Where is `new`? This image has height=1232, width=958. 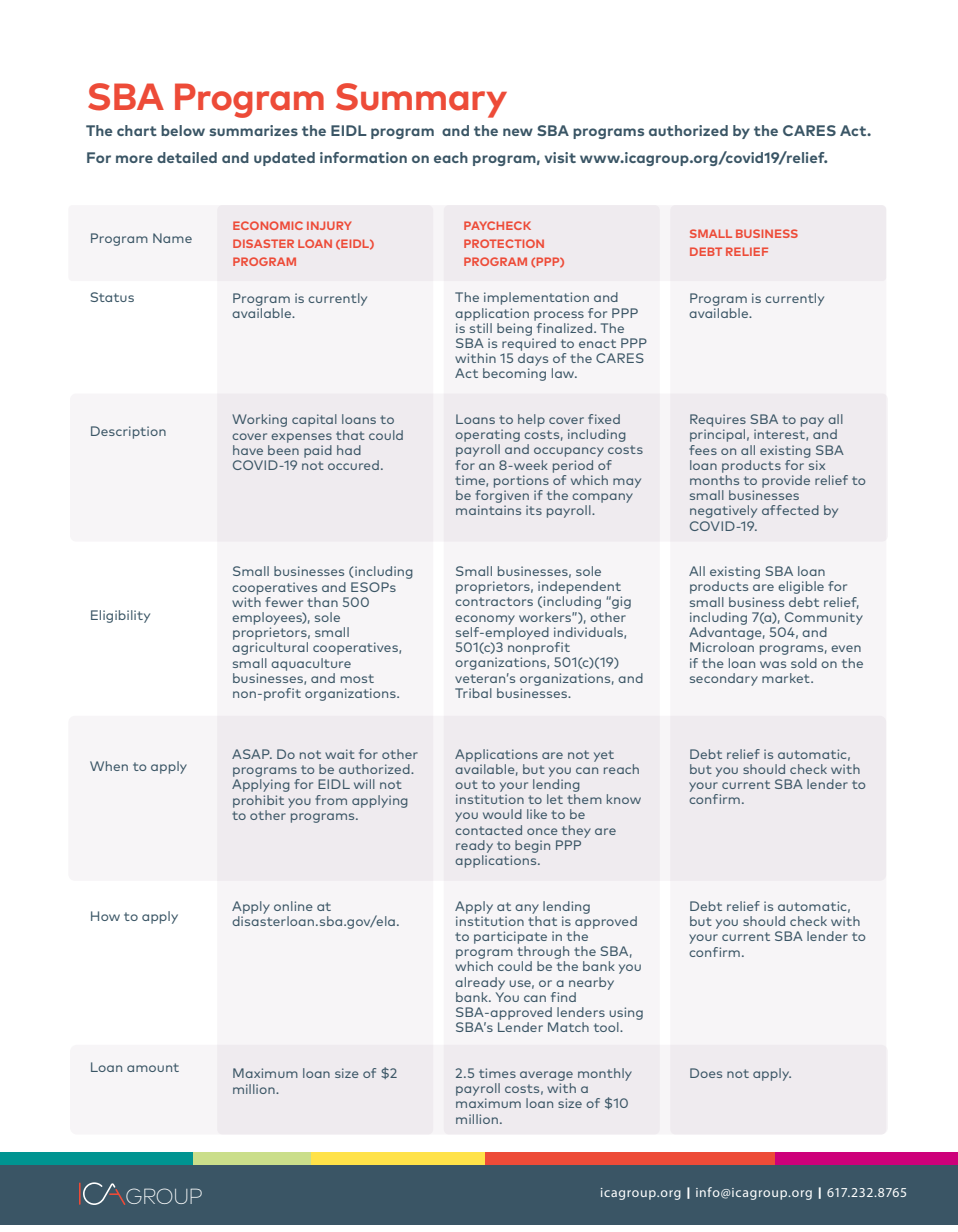
new is located at coordinates (518, 132).
